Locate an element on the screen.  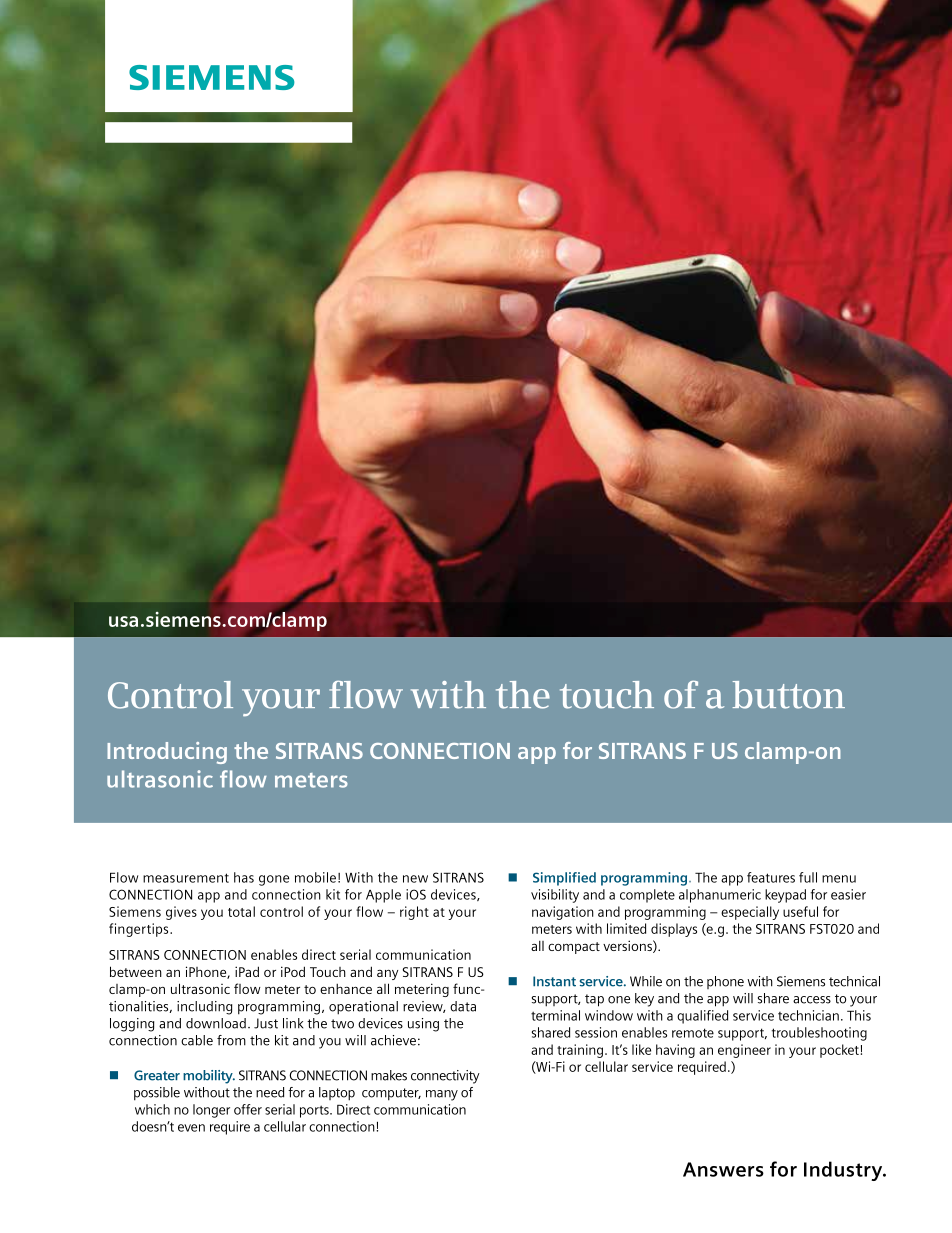
compact is located at coordinates (574, 948).
